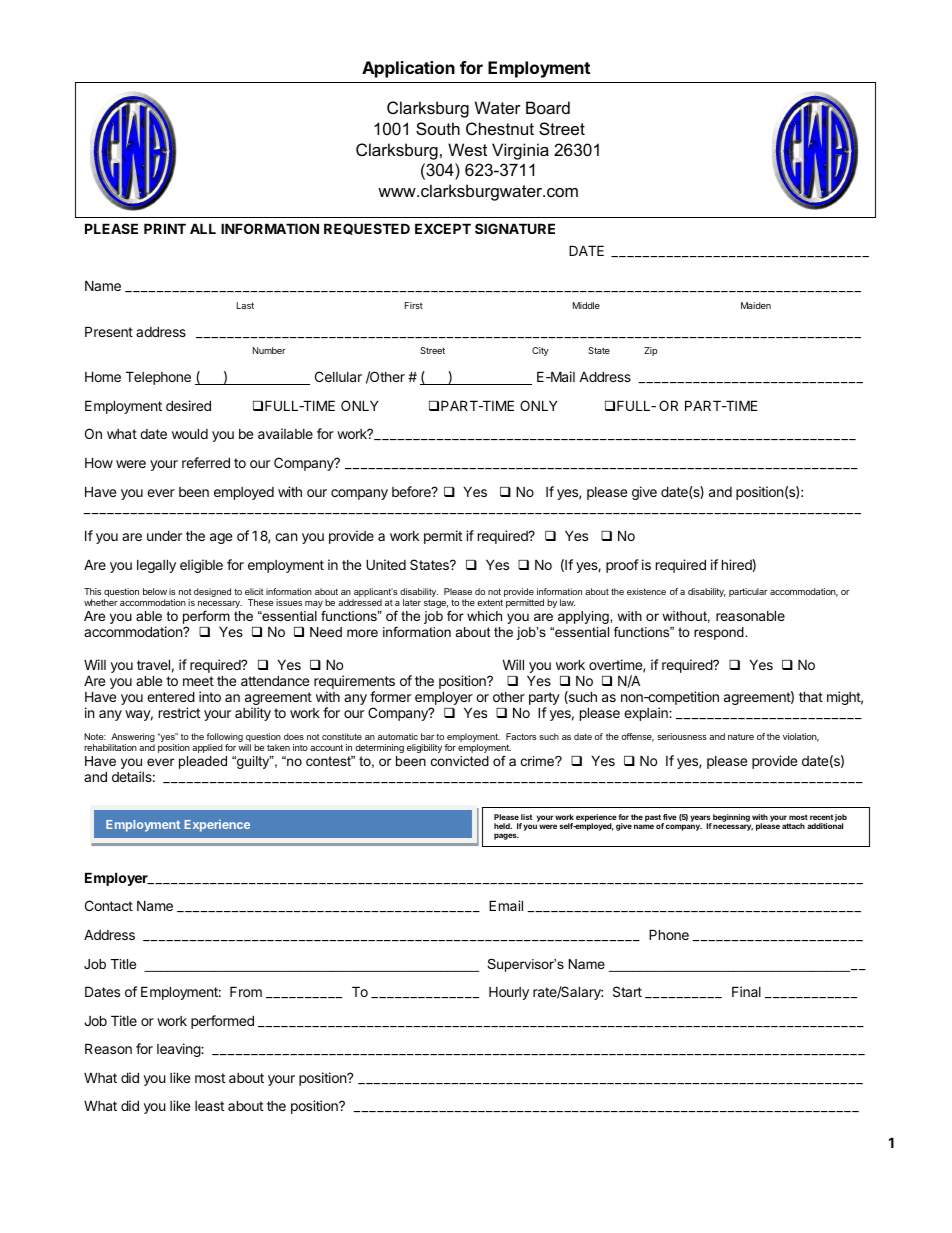 This document has width=952, height=1233. Describe the element at coordinates (438, 128) in the document. I see `South` at that location.
